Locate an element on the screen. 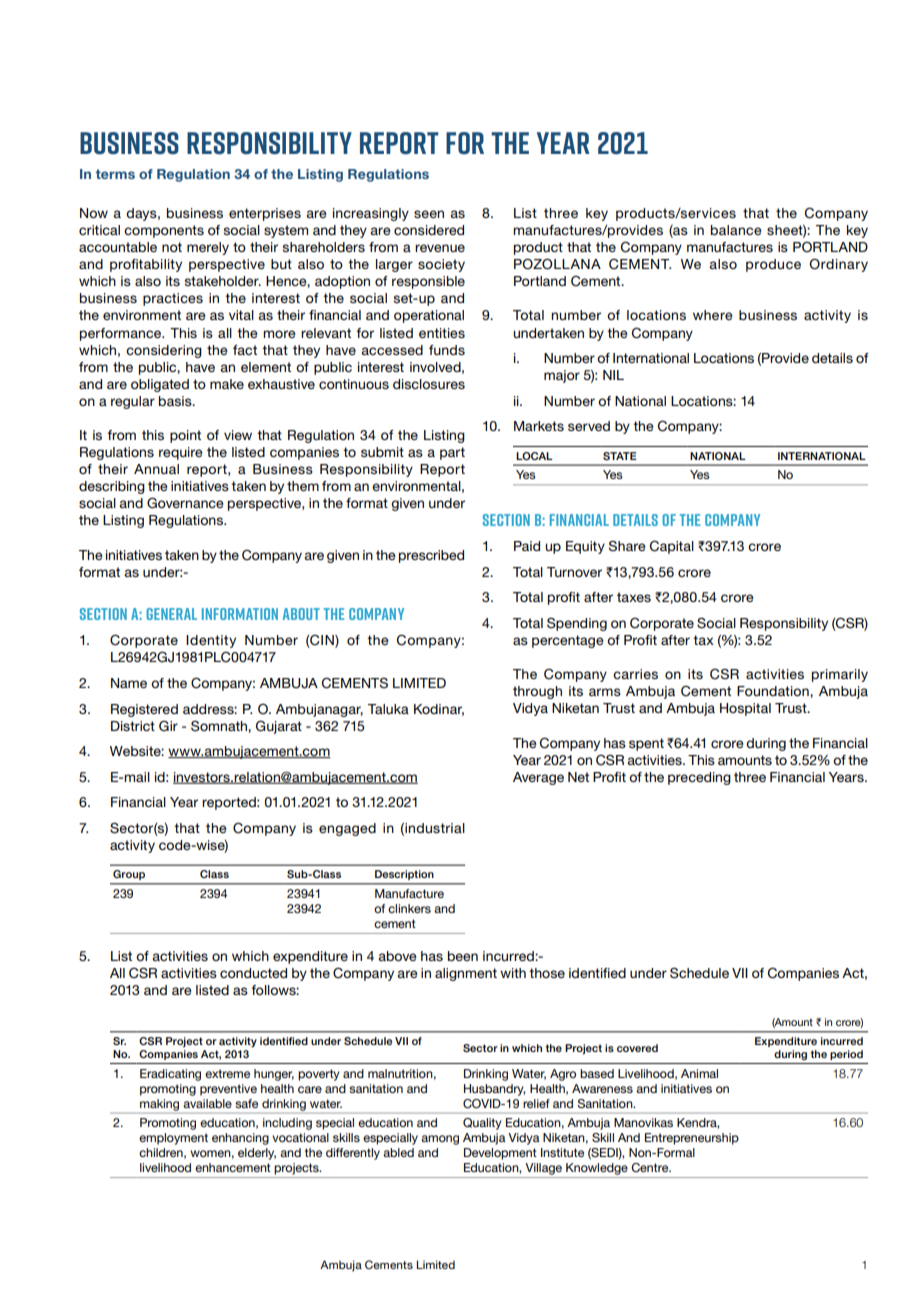 The width and height of the screenshot is (924, 1308). preceding is located at coordinates (699, 778).
